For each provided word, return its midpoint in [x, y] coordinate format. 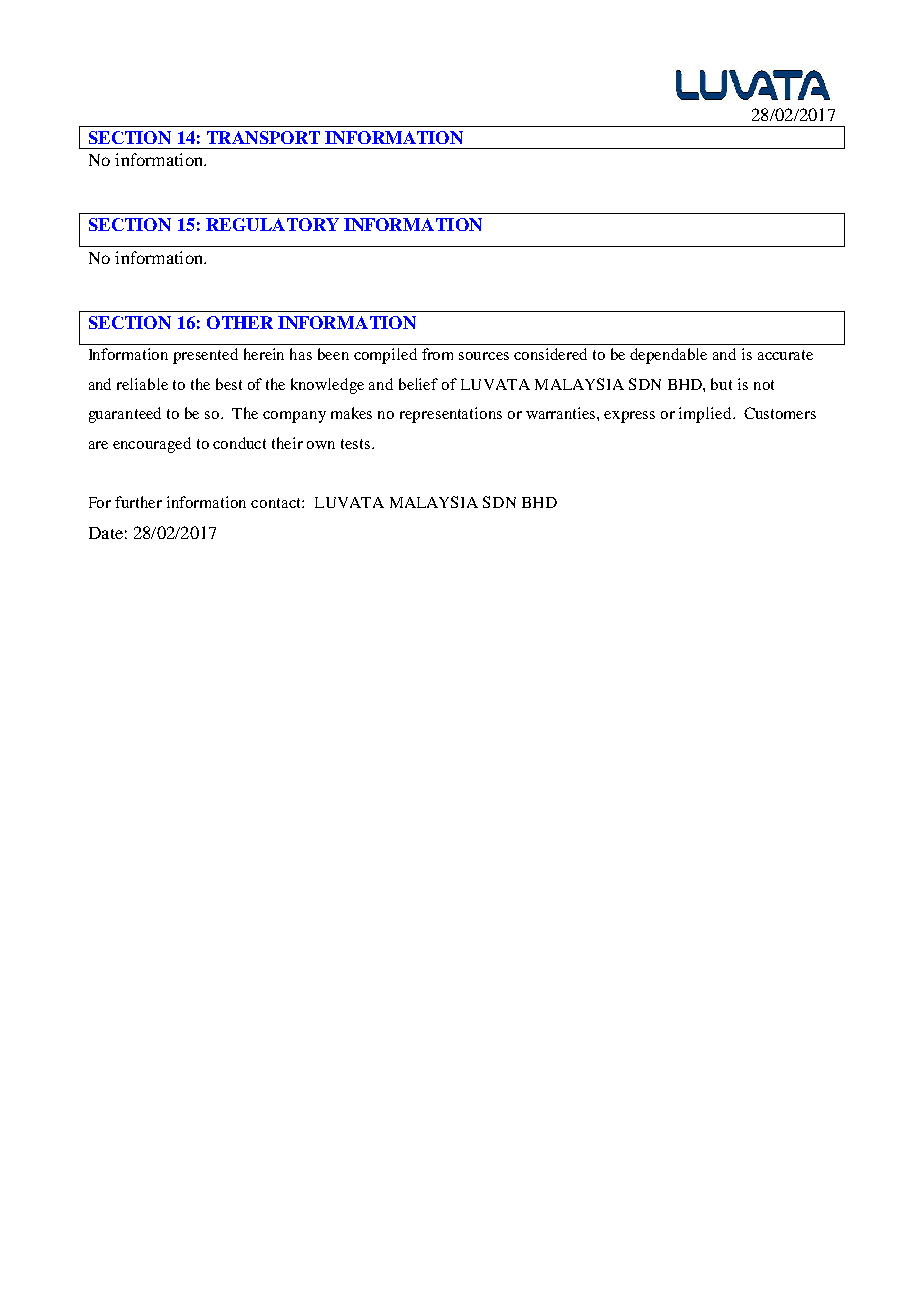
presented [205, 356]
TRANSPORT [263, 137]
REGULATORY [272, 224]
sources [484, 356]
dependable [668, 356]
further [138, 502]
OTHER [240, 322]
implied [706, 415]
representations [451, 415]
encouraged [152, 445]
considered [550, 354]
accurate [785, 355]
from [437, 354]
